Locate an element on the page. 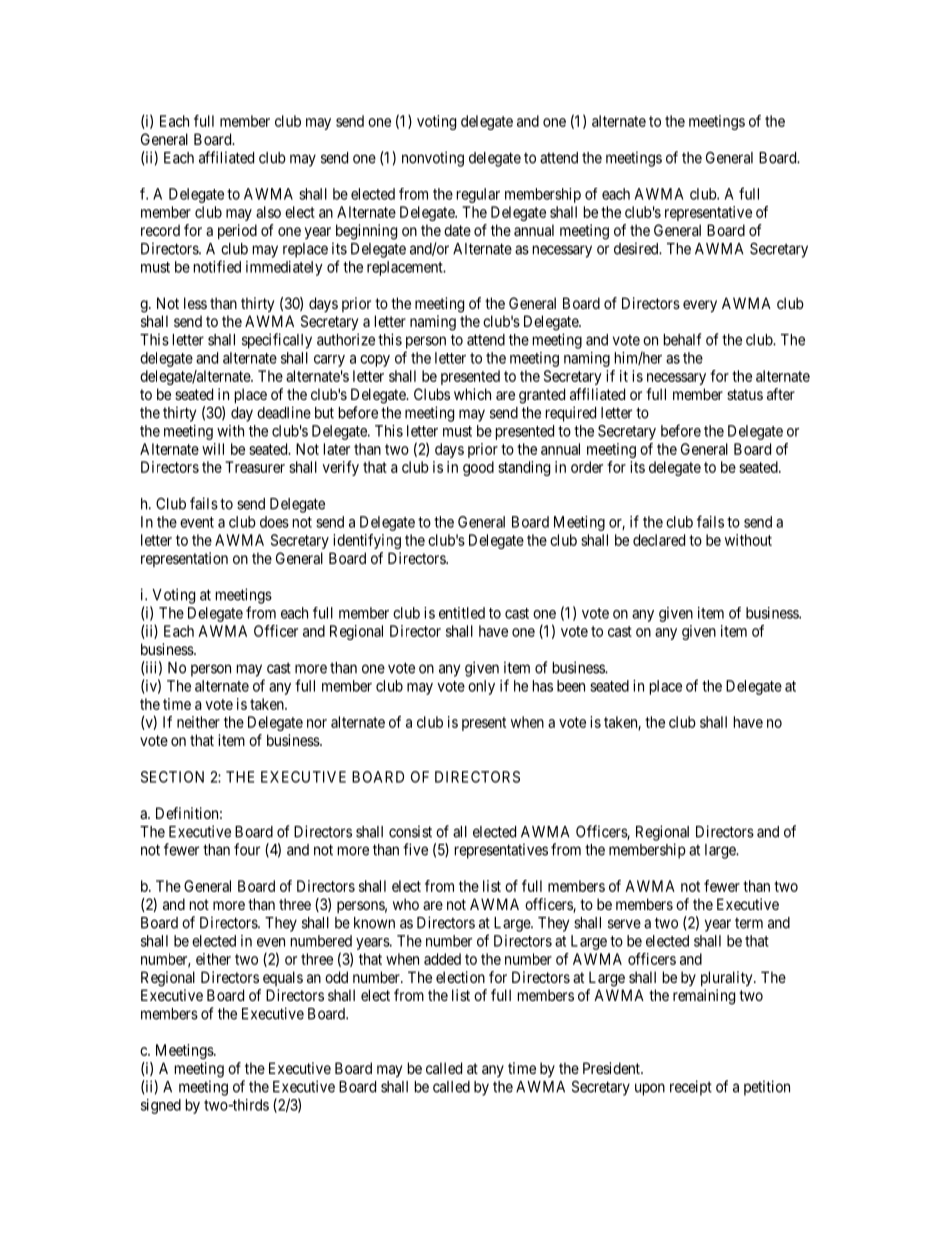 This document has height=1233, width=952. good is located at coordinates (478, 468).
